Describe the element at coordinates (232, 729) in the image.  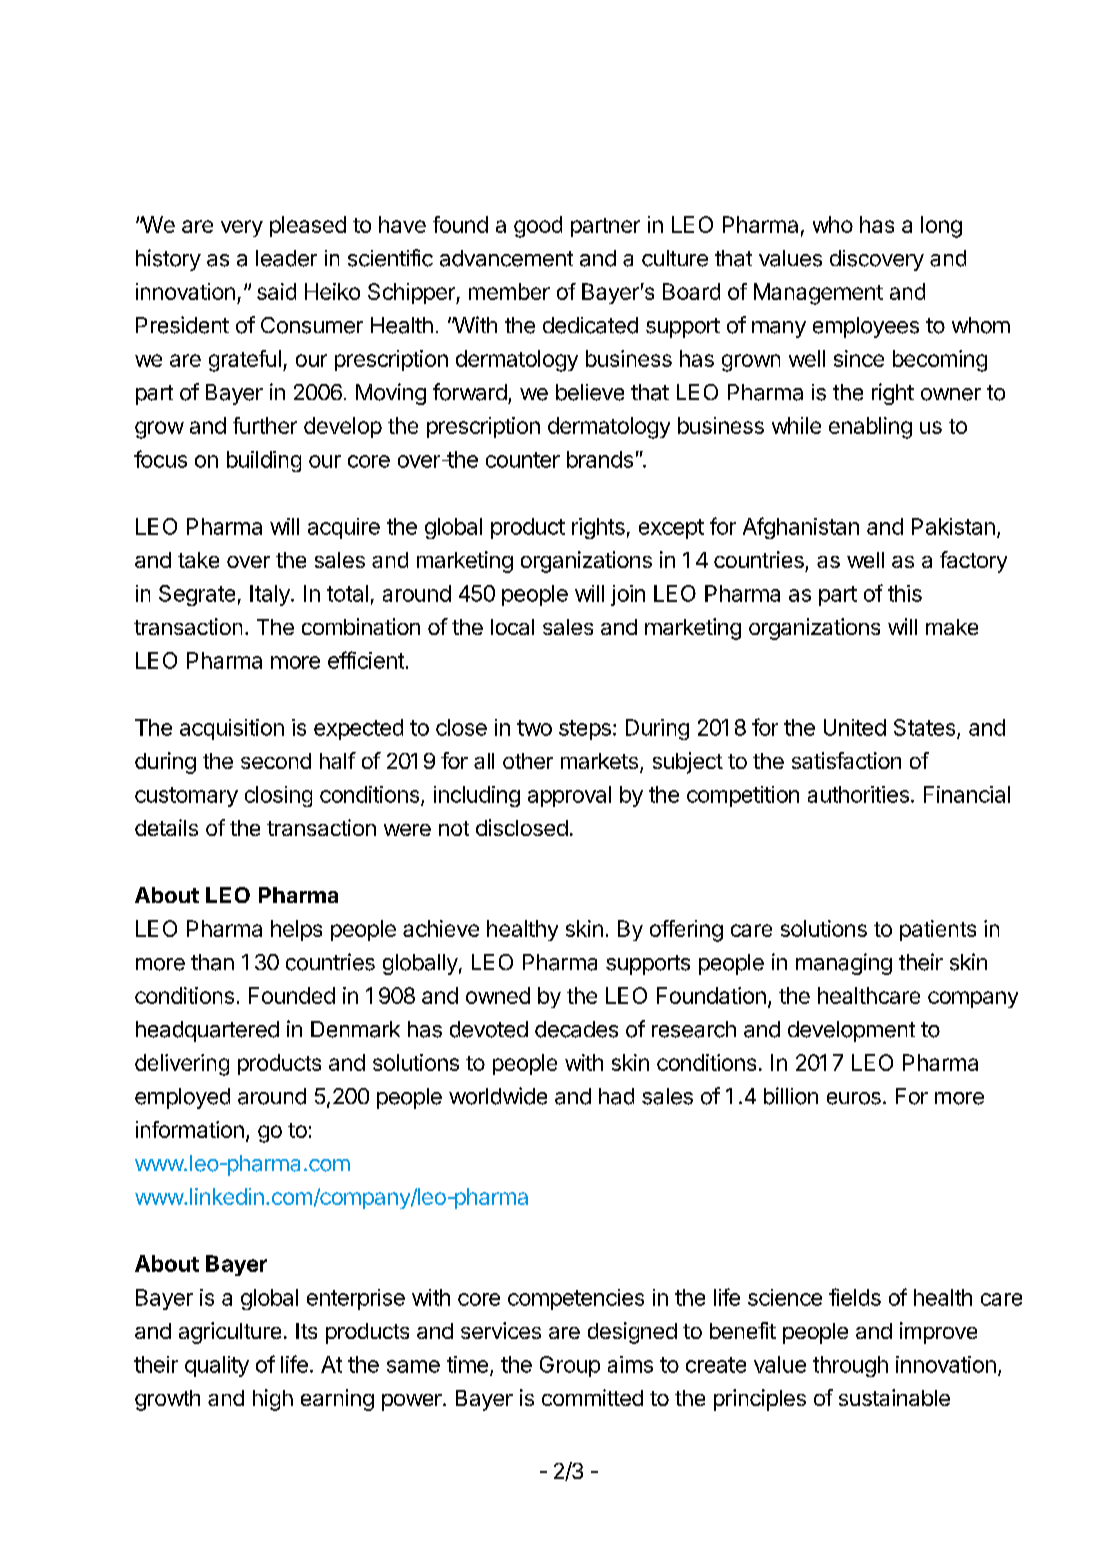
I see `acquisition` at that location.
